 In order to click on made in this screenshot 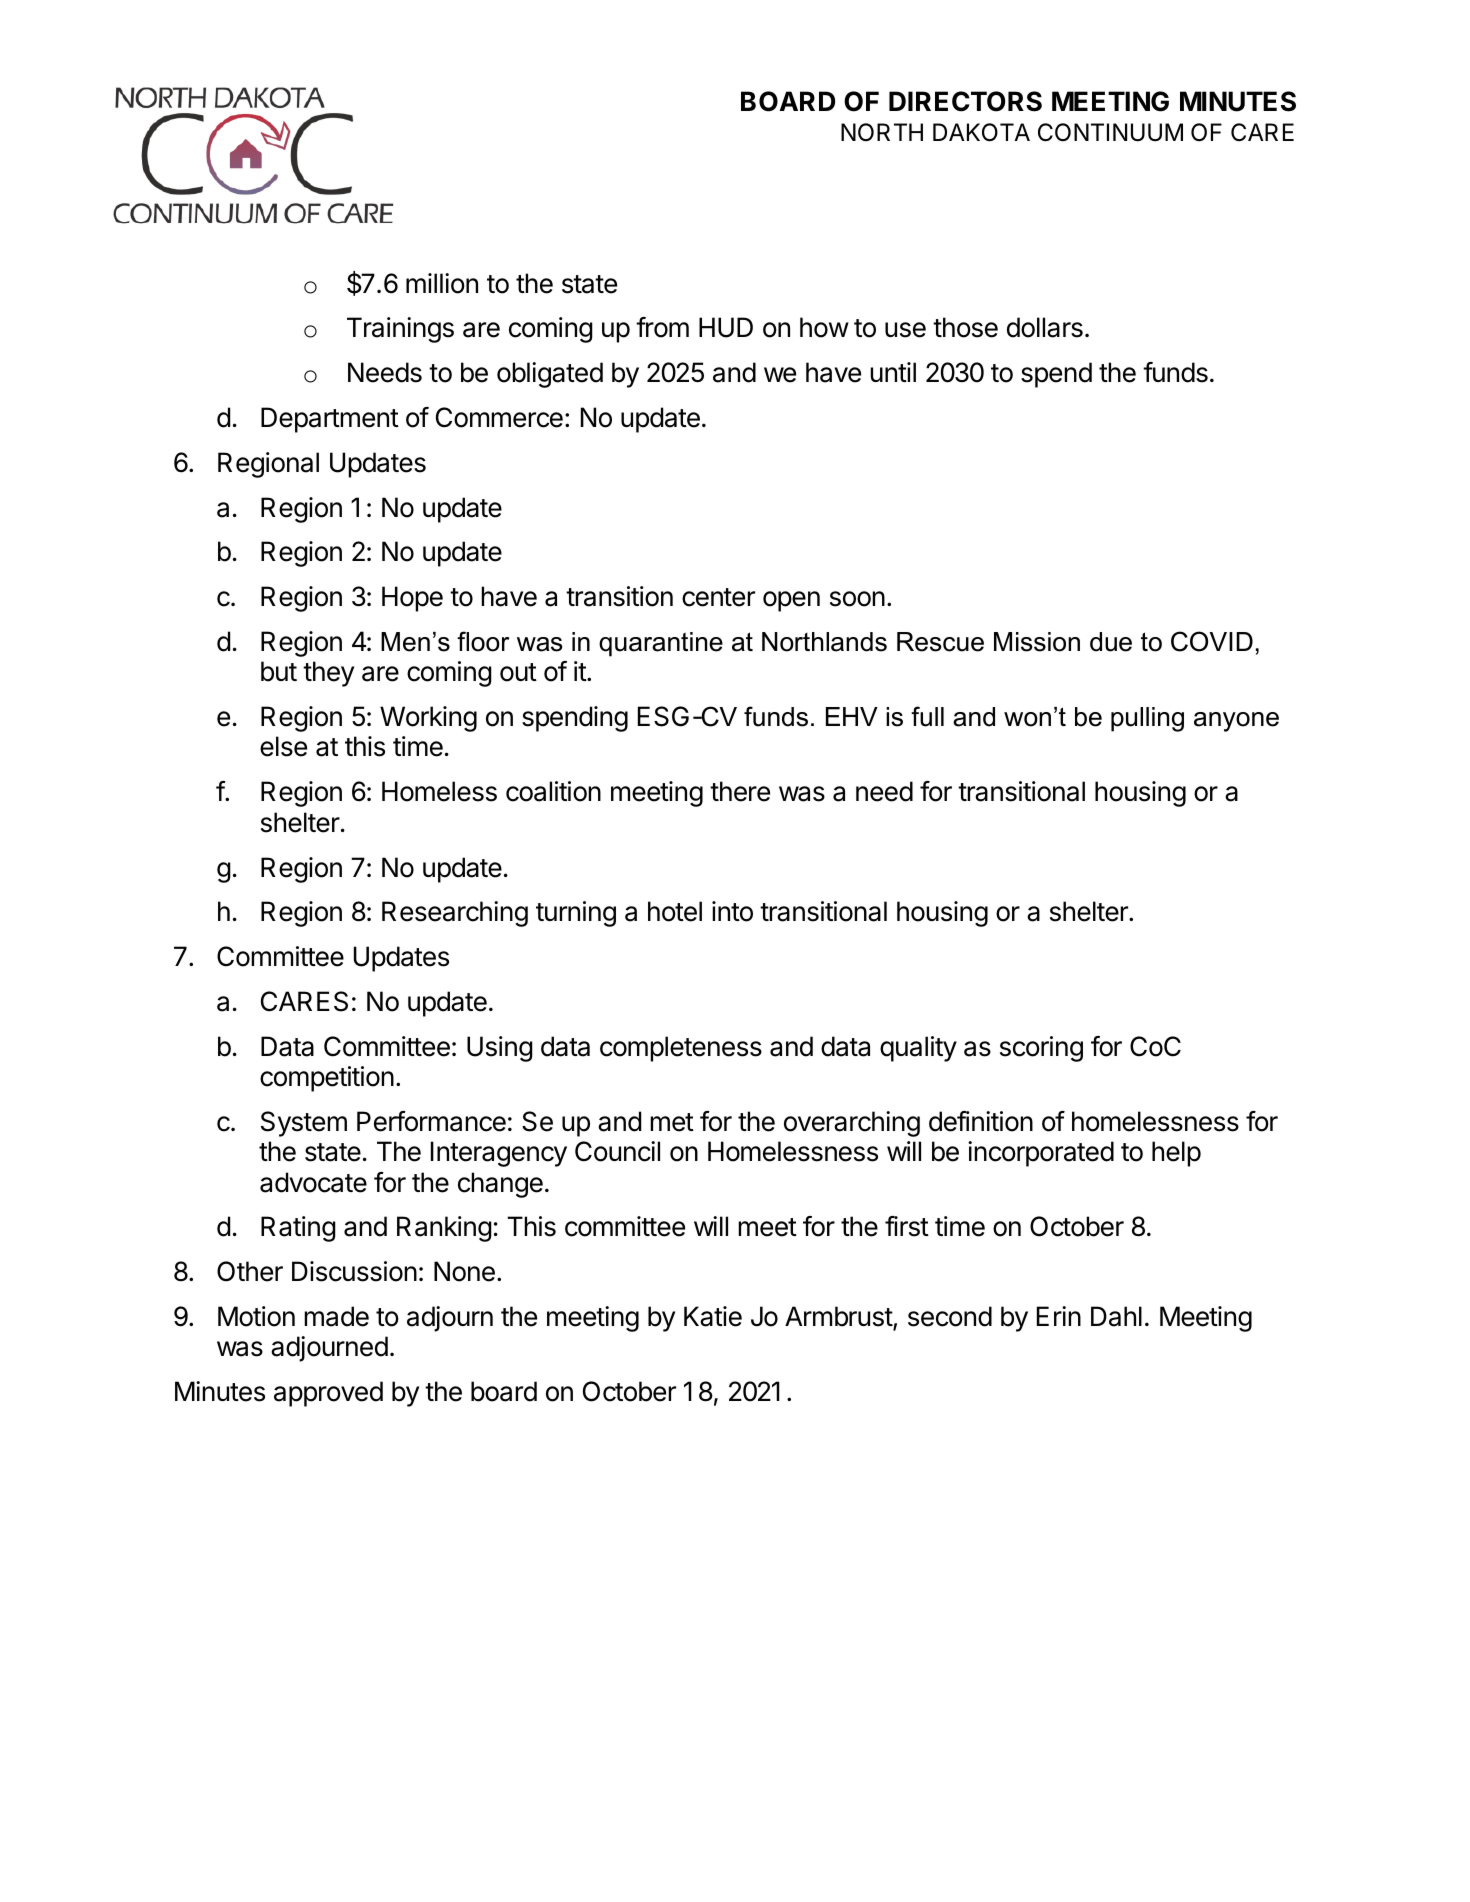, I will do `click(336, 1316)`.
